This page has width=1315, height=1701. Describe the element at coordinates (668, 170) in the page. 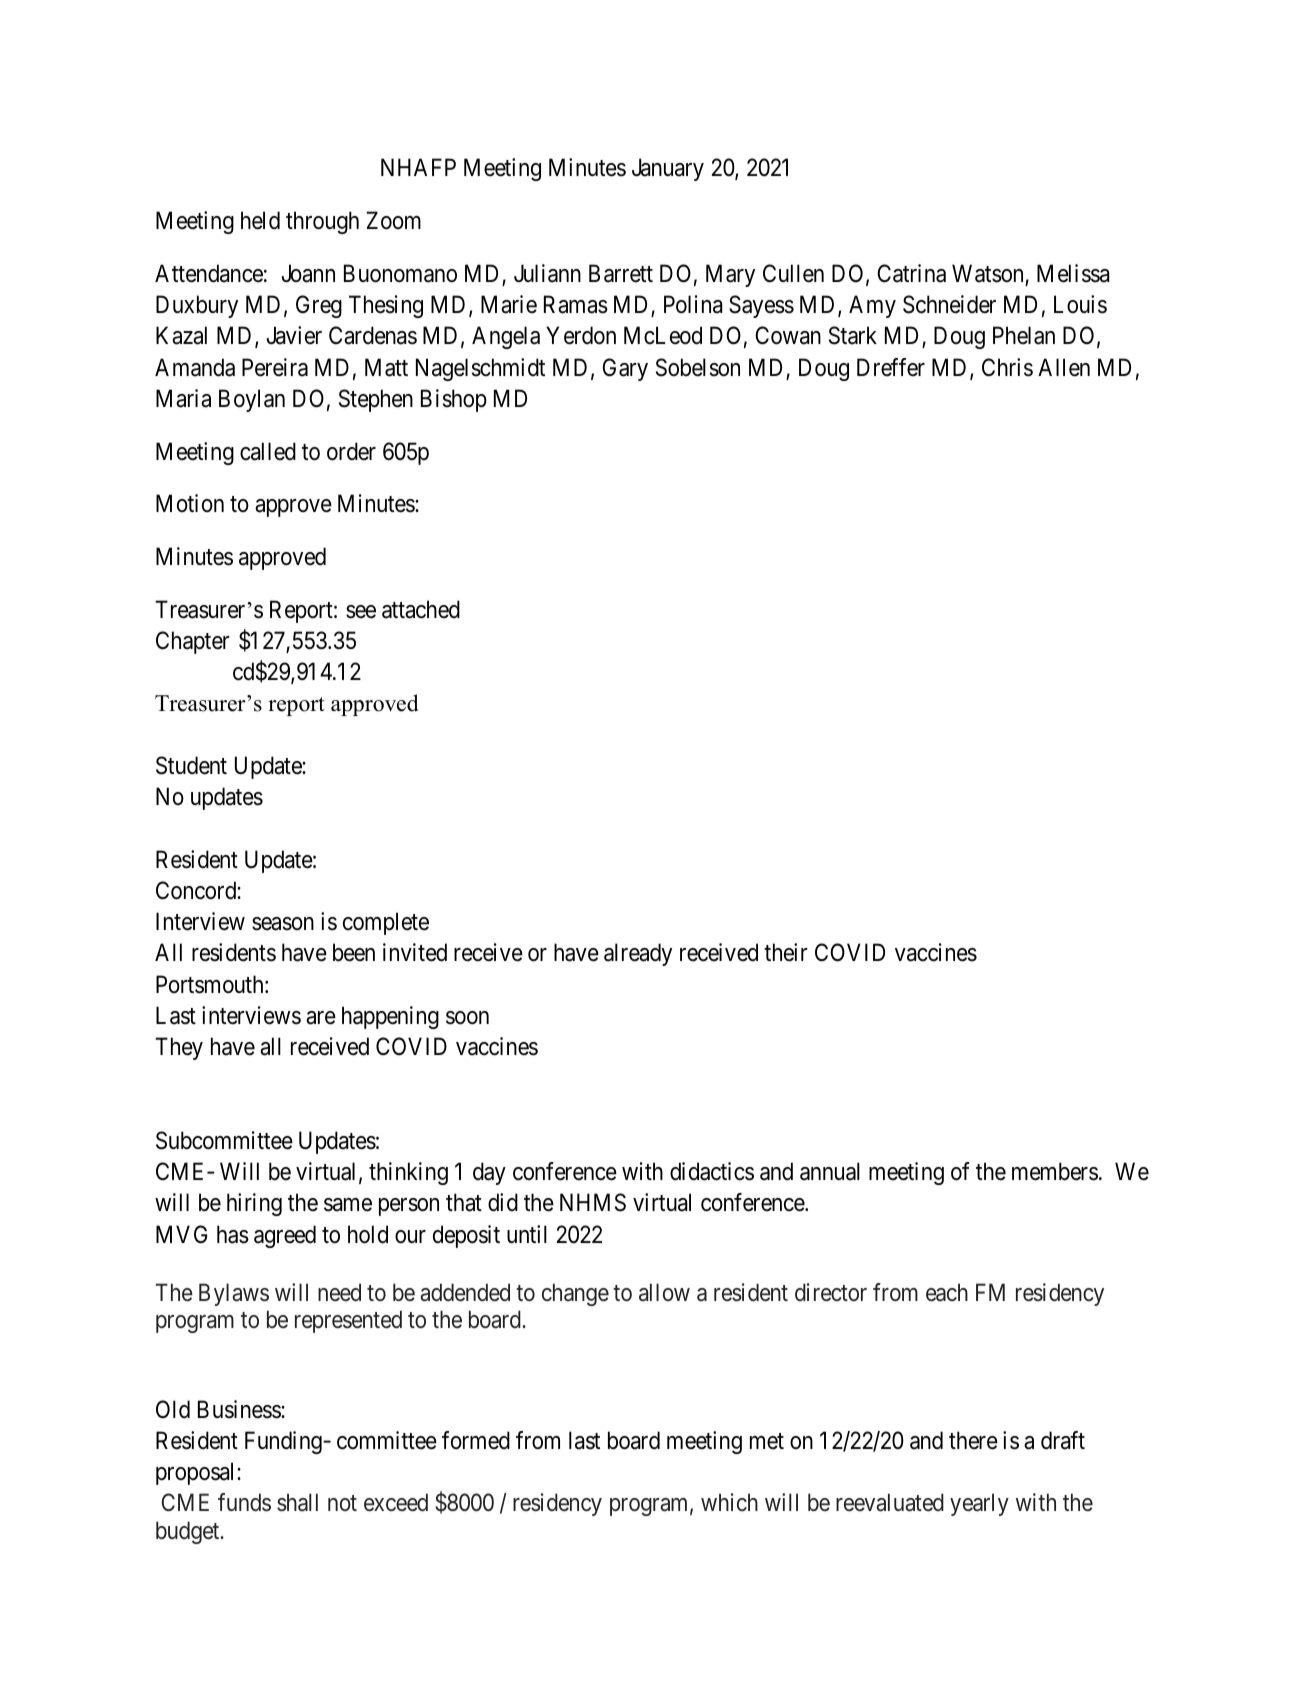

I see `January` at that location.
